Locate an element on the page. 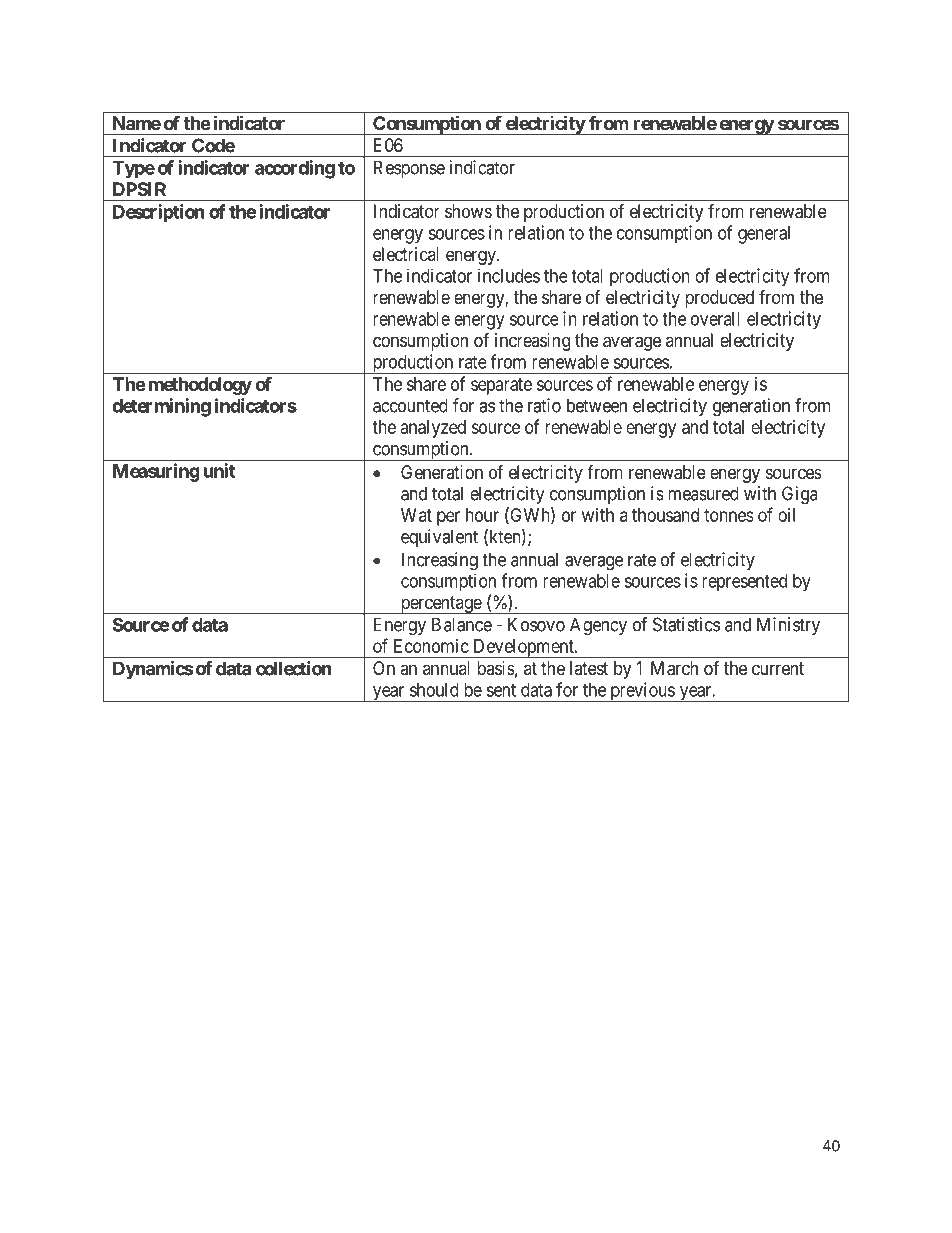  collection is located at coordinates (294, 668).
